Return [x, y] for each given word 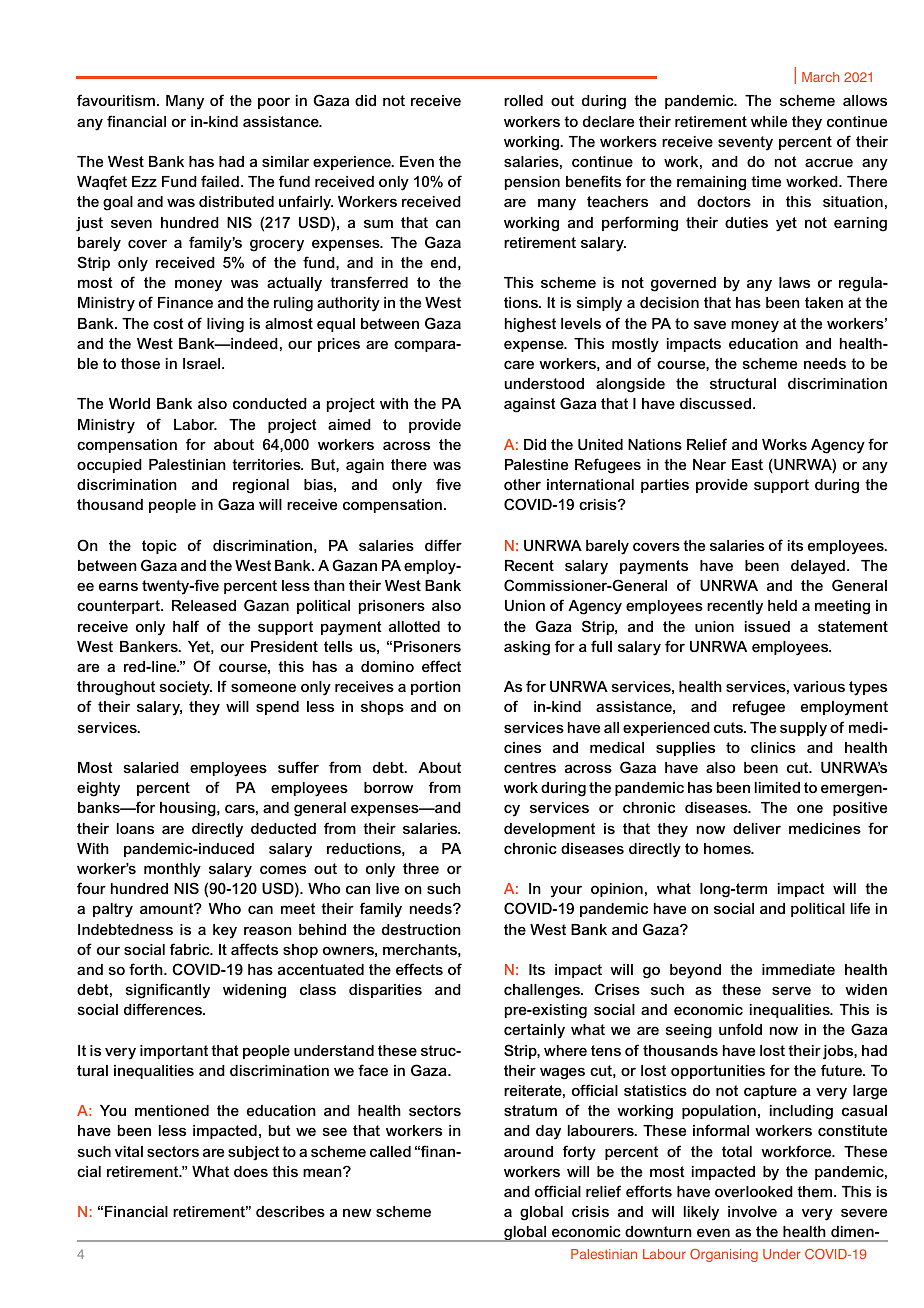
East [747, 464]
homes [728, 848]
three [421, 868]
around [528, 1151]
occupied [109, 466]
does [251, 1171]
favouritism [116, 100]
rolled [523, 100]
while [769, 121]
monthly [172, 870]
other [522, 484]
